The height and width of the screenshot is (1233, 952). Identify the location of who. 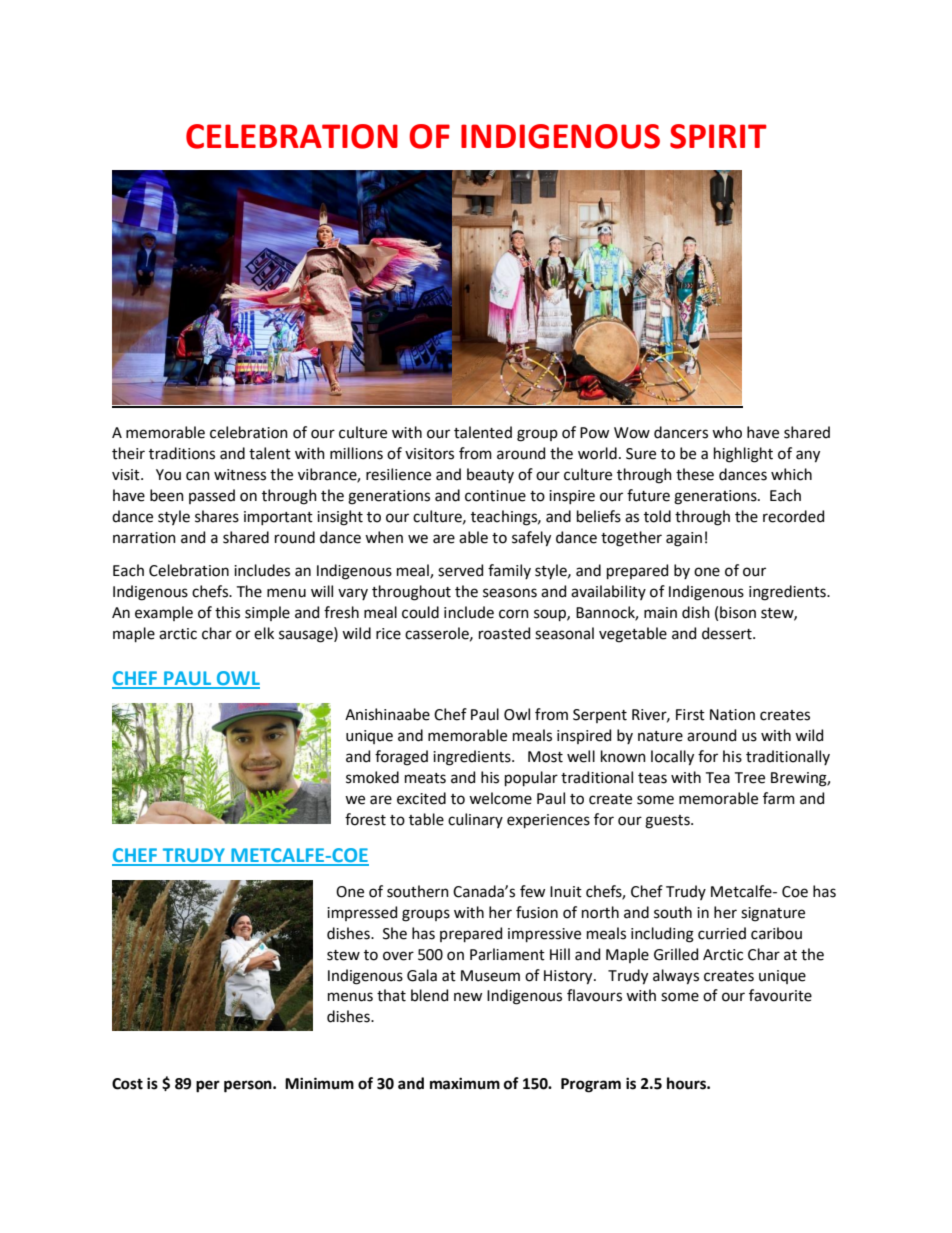
(727, 432).
